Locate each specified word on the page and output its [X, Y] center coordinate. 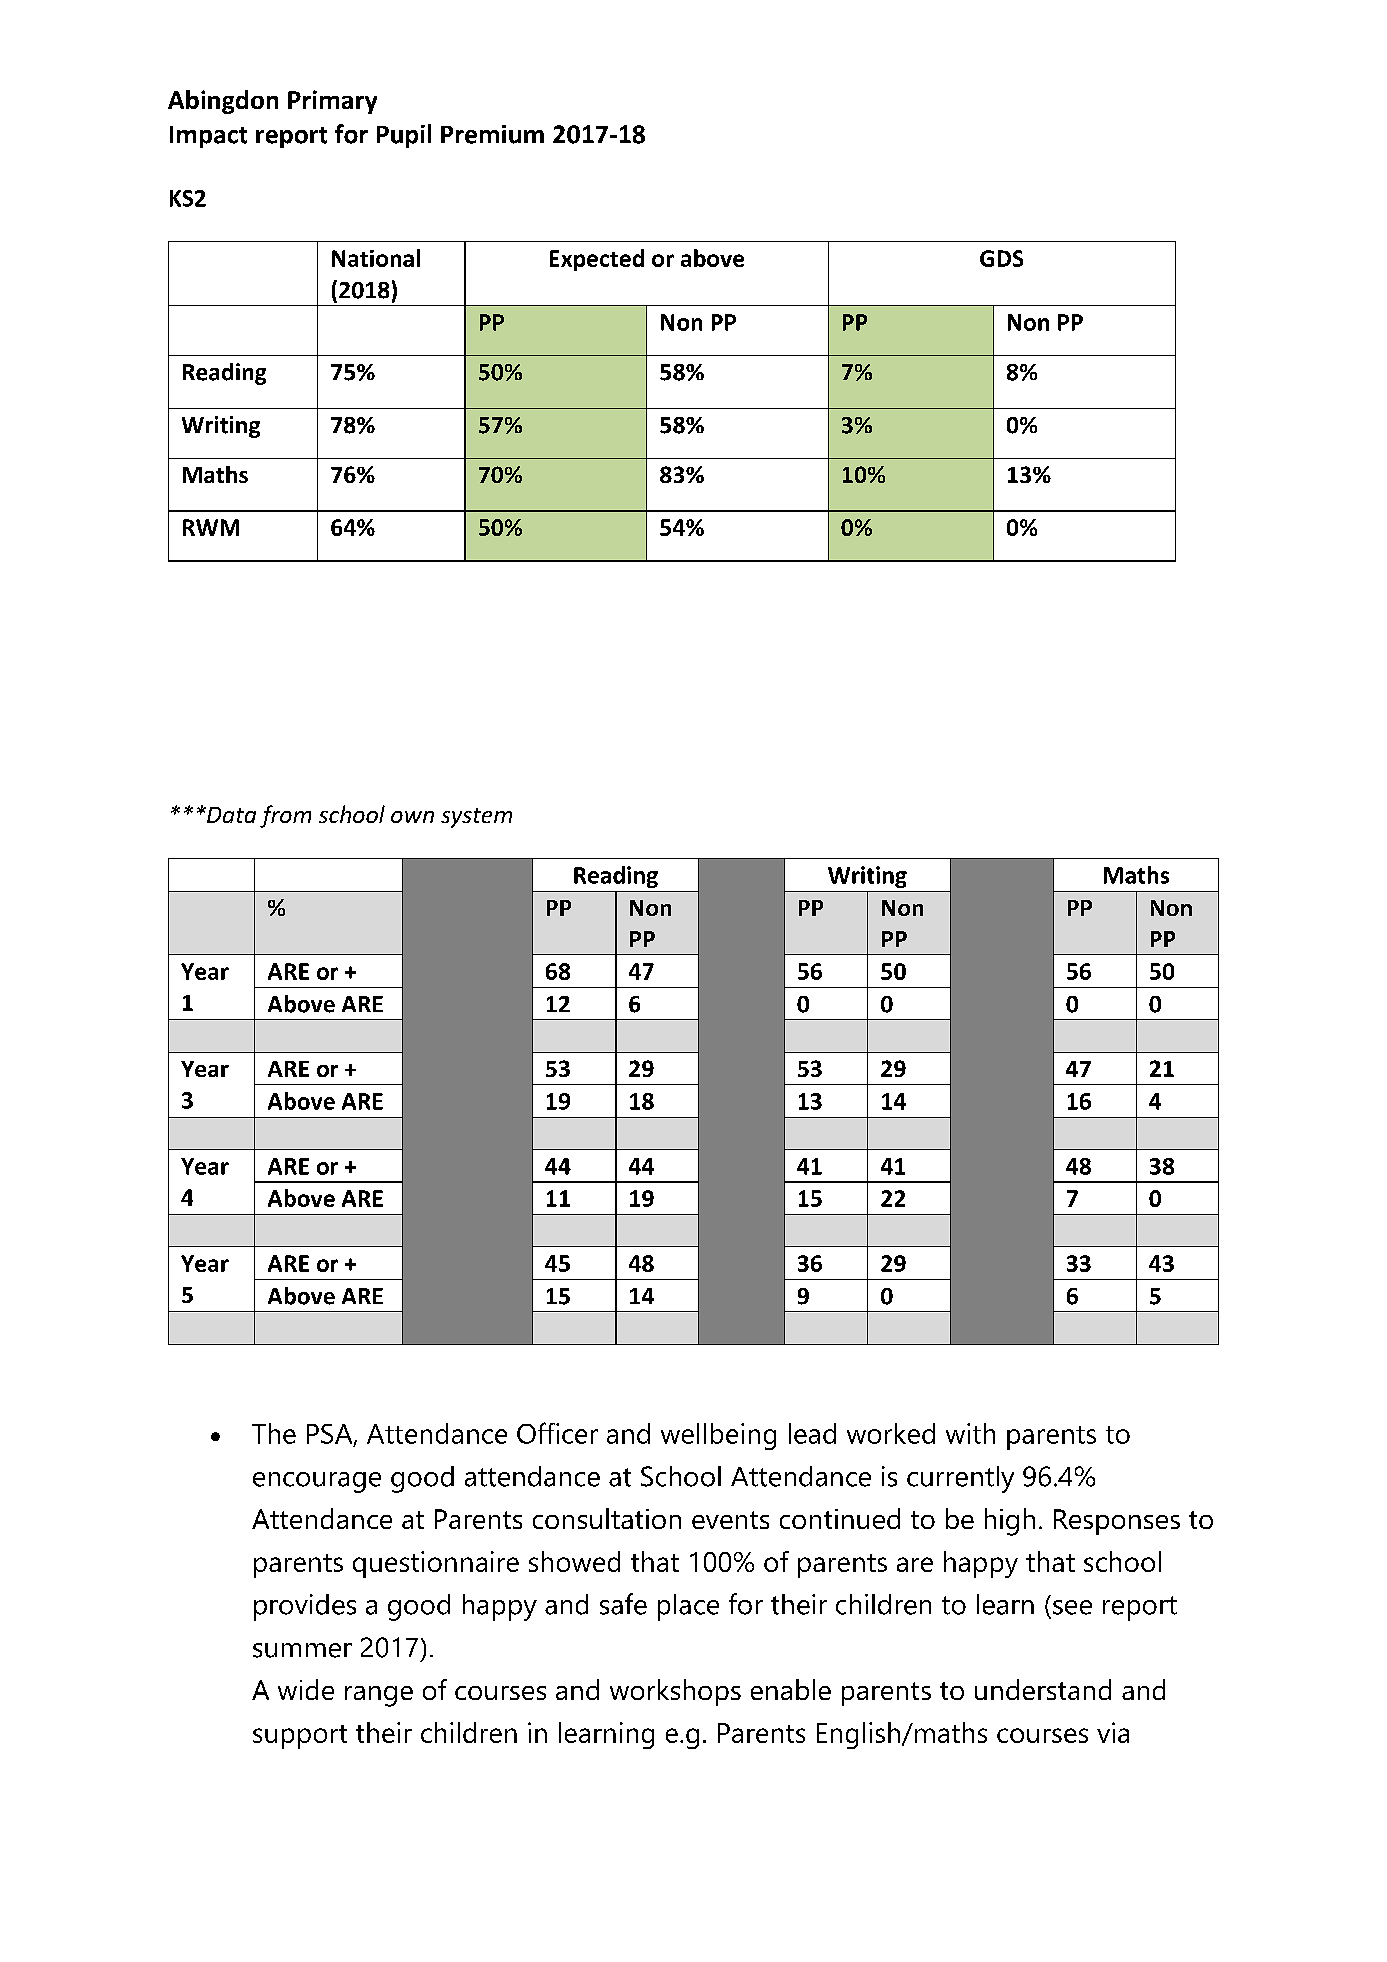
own [412, 817]
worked [891, 1433]
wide [306, 1689]
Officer [557, 1433]
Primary [332, 102]
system [476, 818]
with [970, 1433]
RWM [211, 527]
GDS [1001, 258]
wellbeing [718, 1436]
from [285, 816]
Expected [597, 260]
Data [230, 815]
